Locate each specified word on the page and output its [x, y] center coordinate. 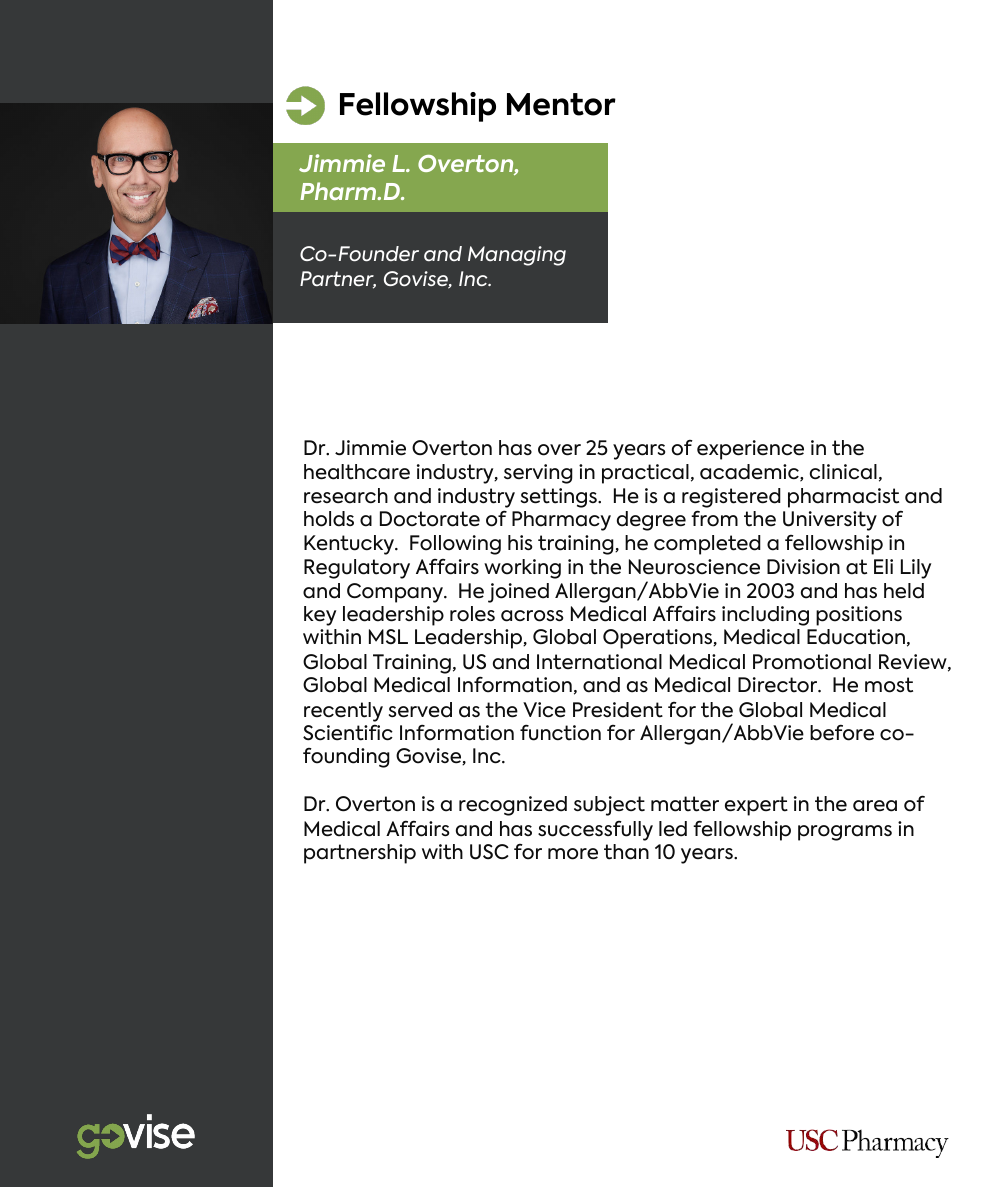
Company [396, 593]
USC [489, 852]
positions [859, 616]
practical [645, 474]
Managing [517, 256]
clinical [843, 472]
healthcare [357, 472]
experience [750, 450]
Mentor [561, 104]
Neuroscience [694, 567]
